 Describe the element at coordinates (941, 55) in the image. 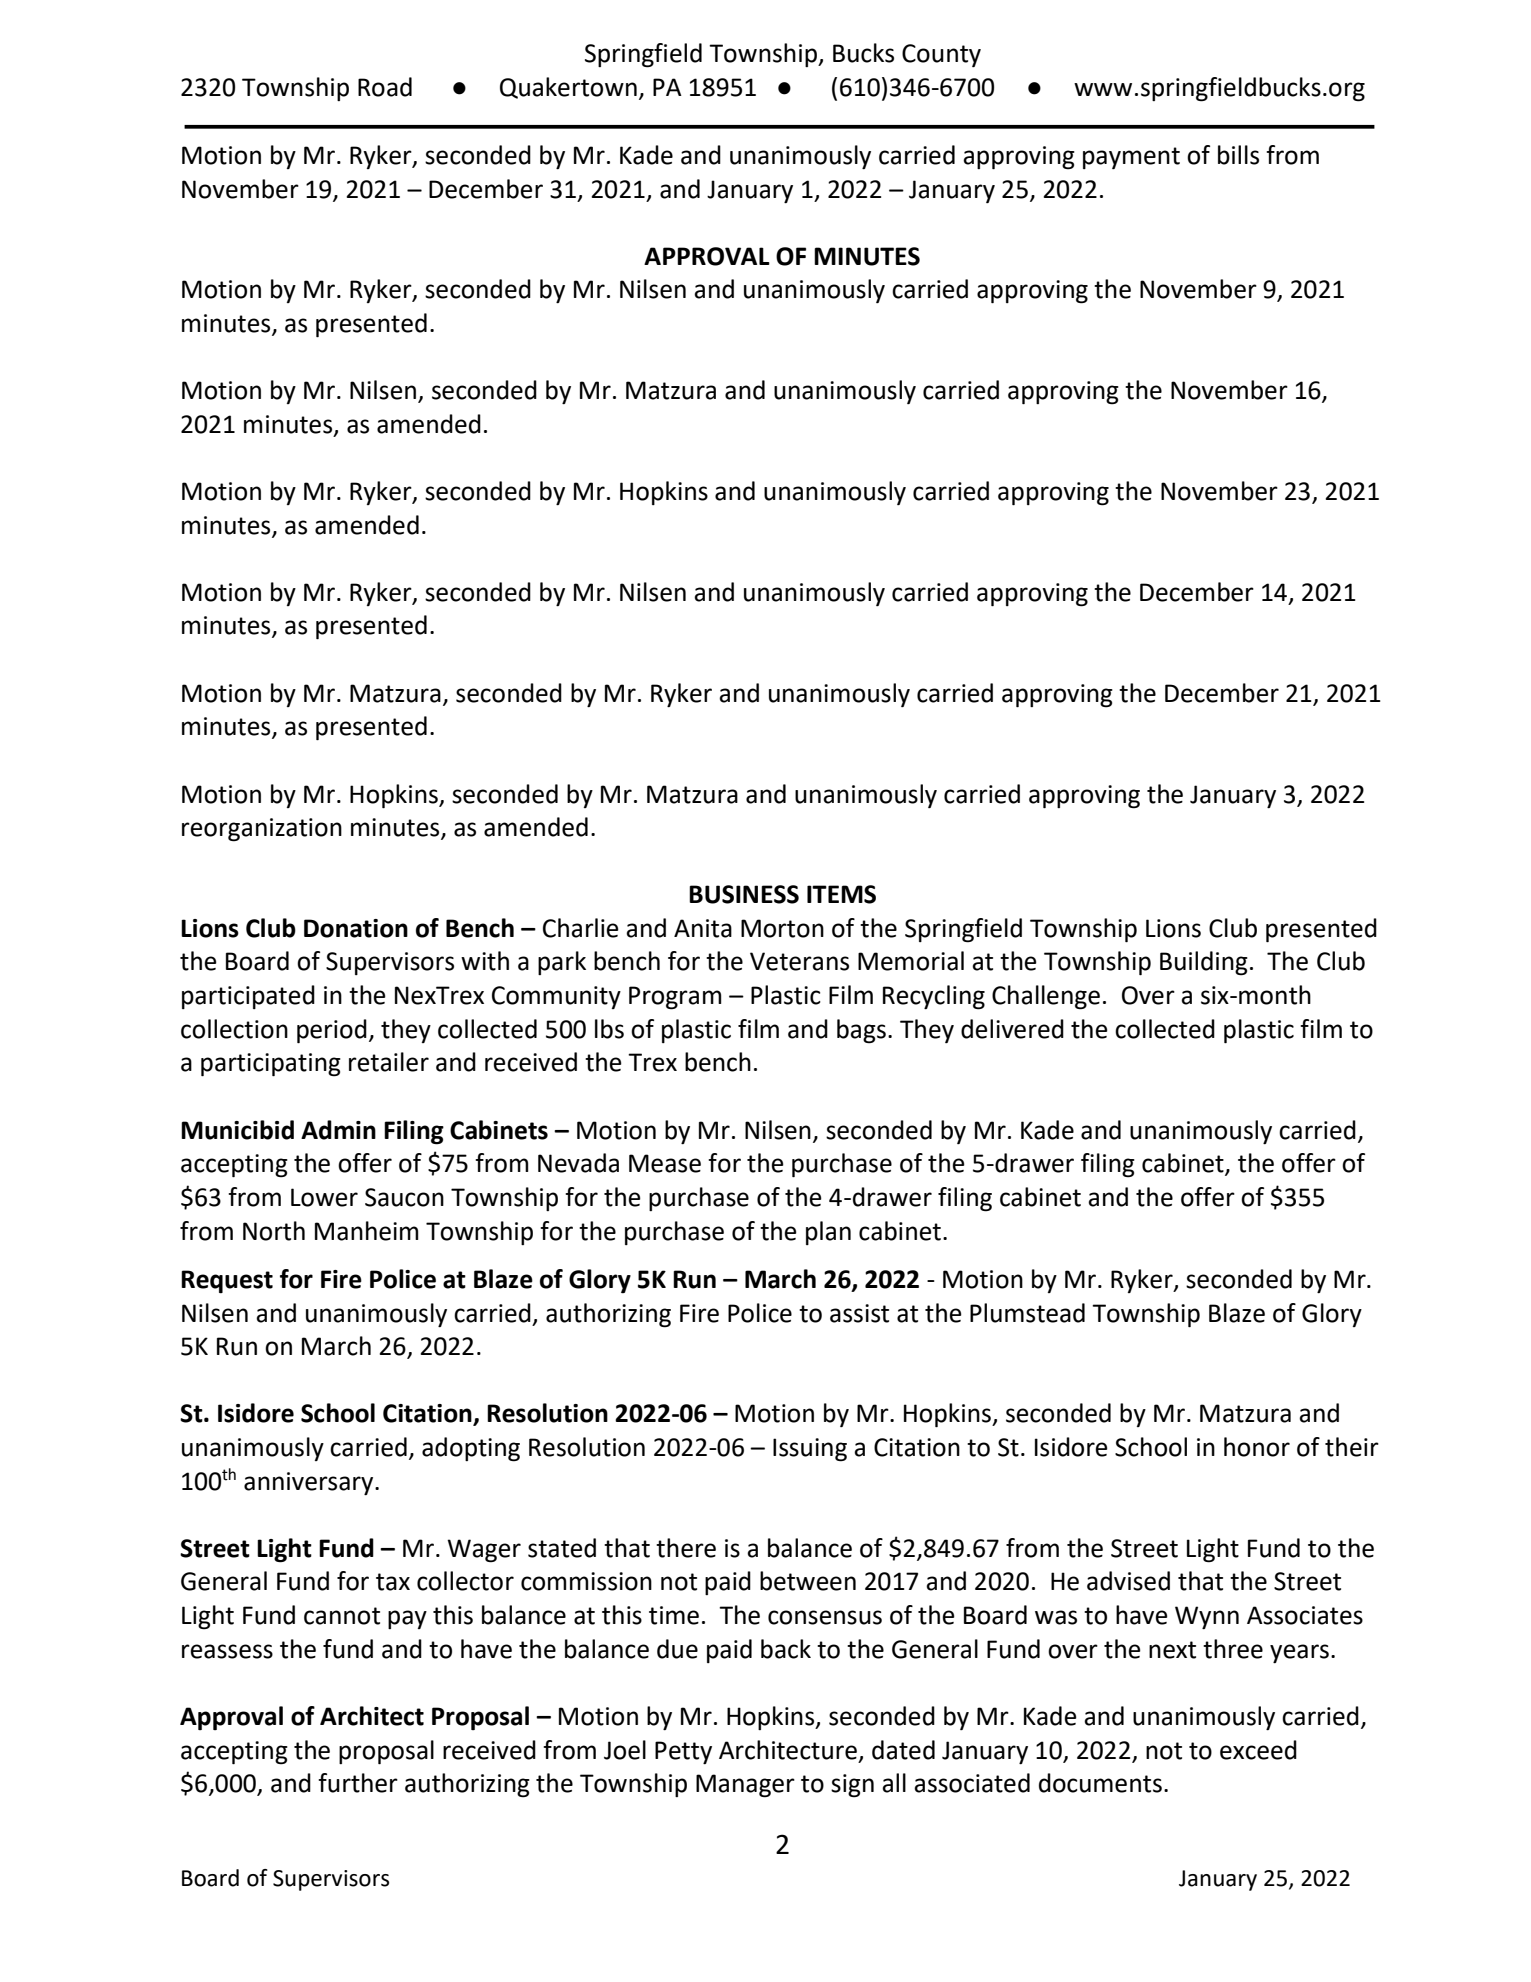

I see `County` at that location.
